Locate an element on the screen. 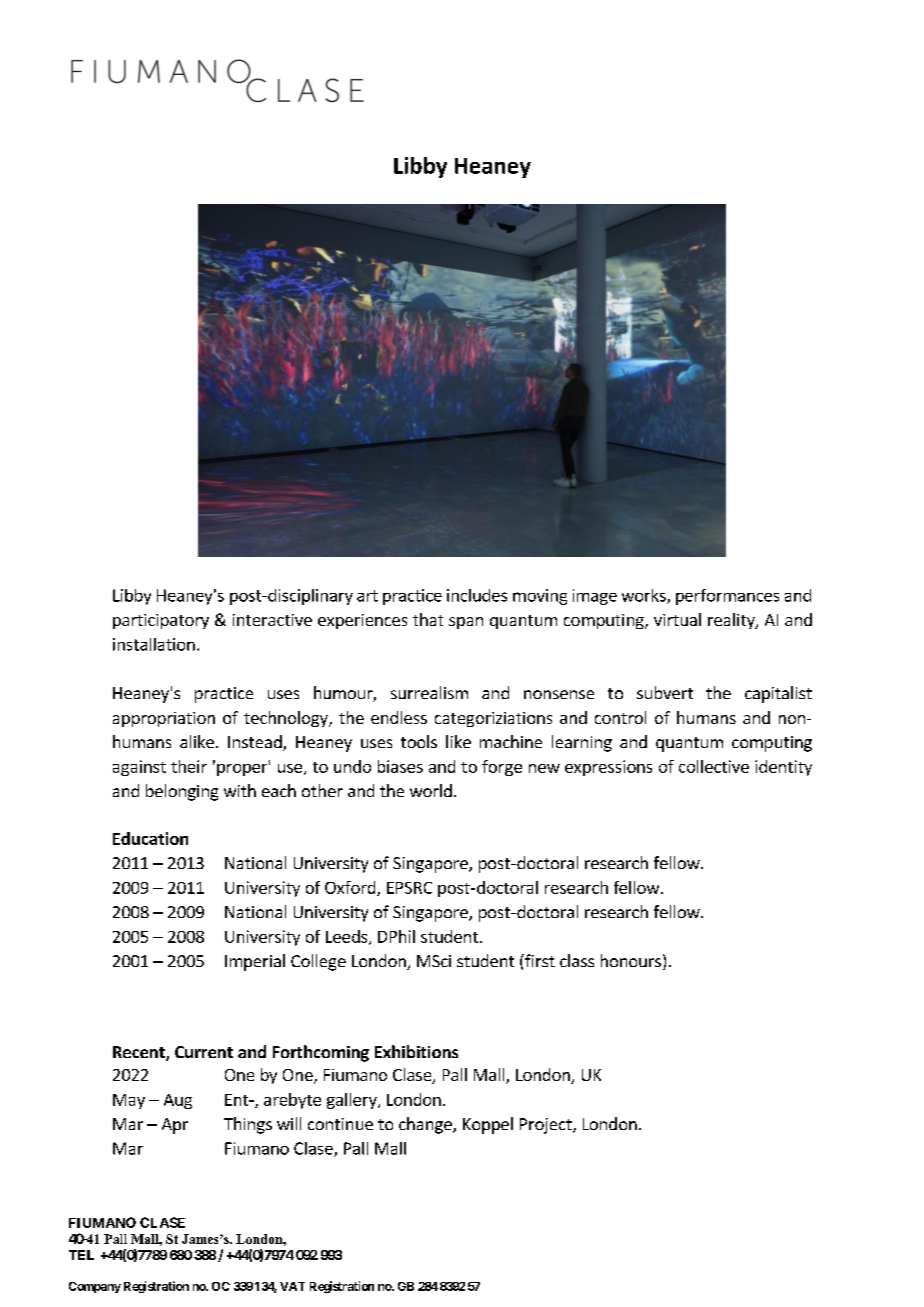  Leeds is located at coordinates (348, 937).
